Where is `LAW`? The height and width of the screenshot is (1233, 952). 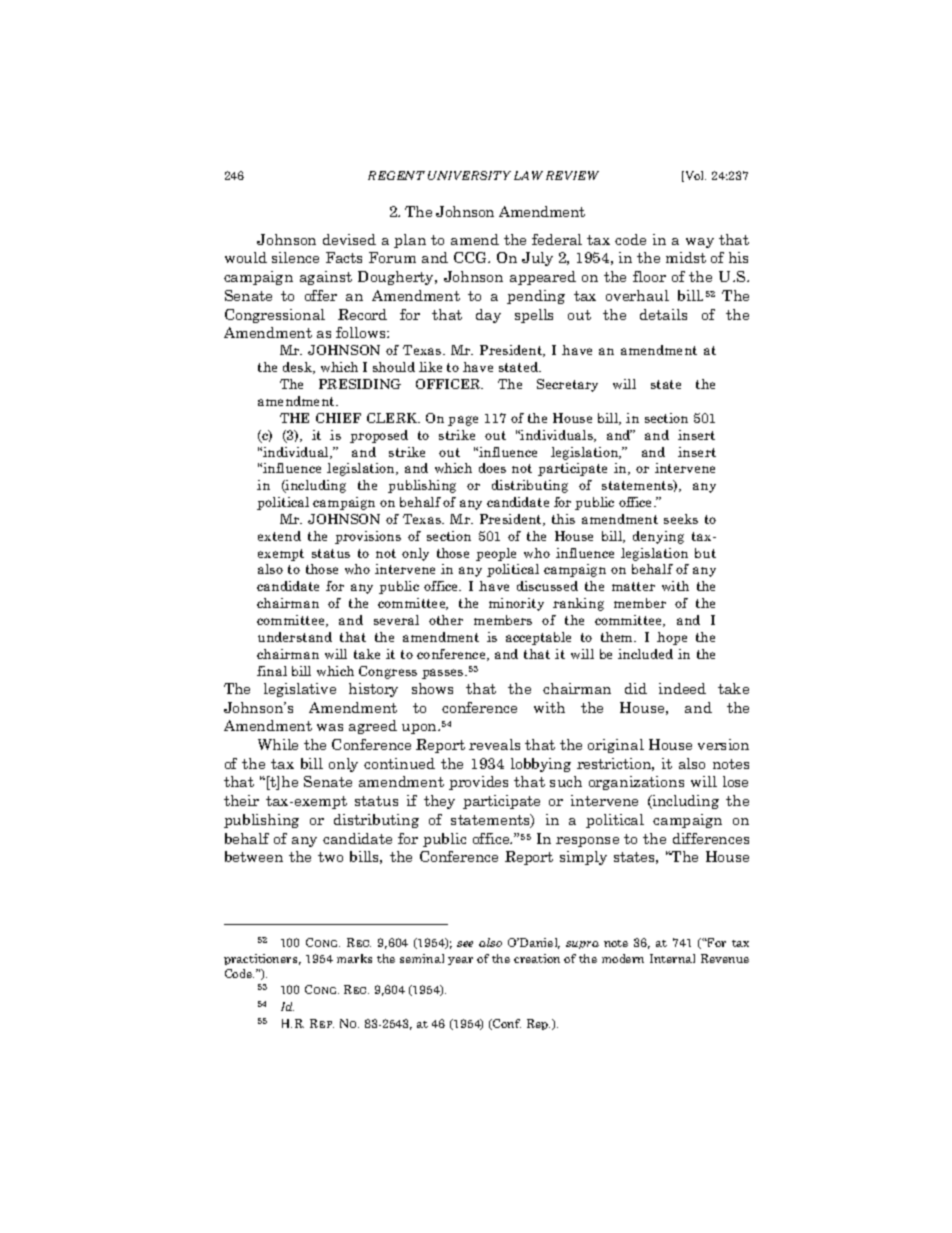
LAW is located at coordinates (528, 175).
